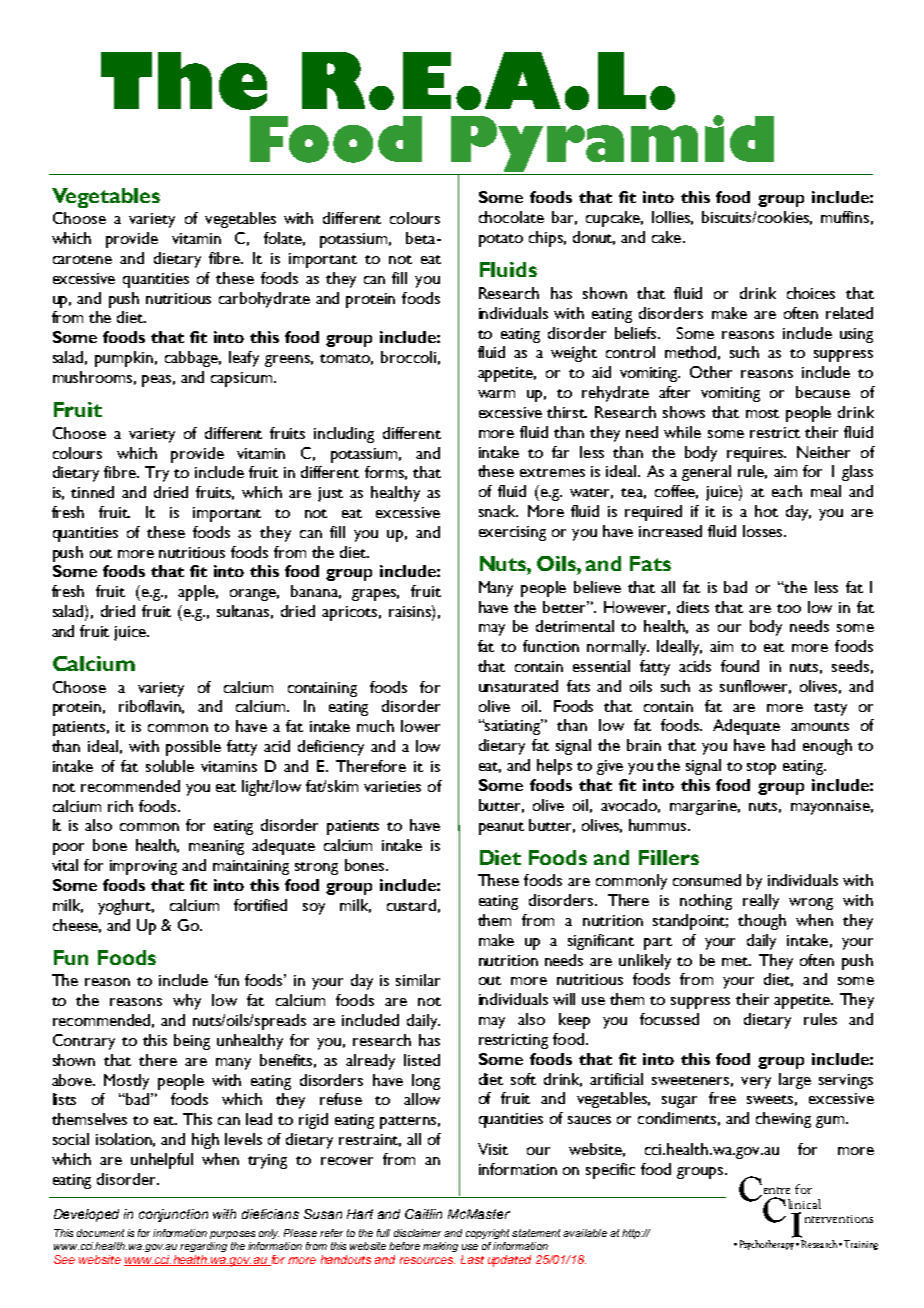 The image size is (924, 1308). What do you see at coordinates (418, 980) in the image?
I see `similar` at bounding box center [418, 980].
